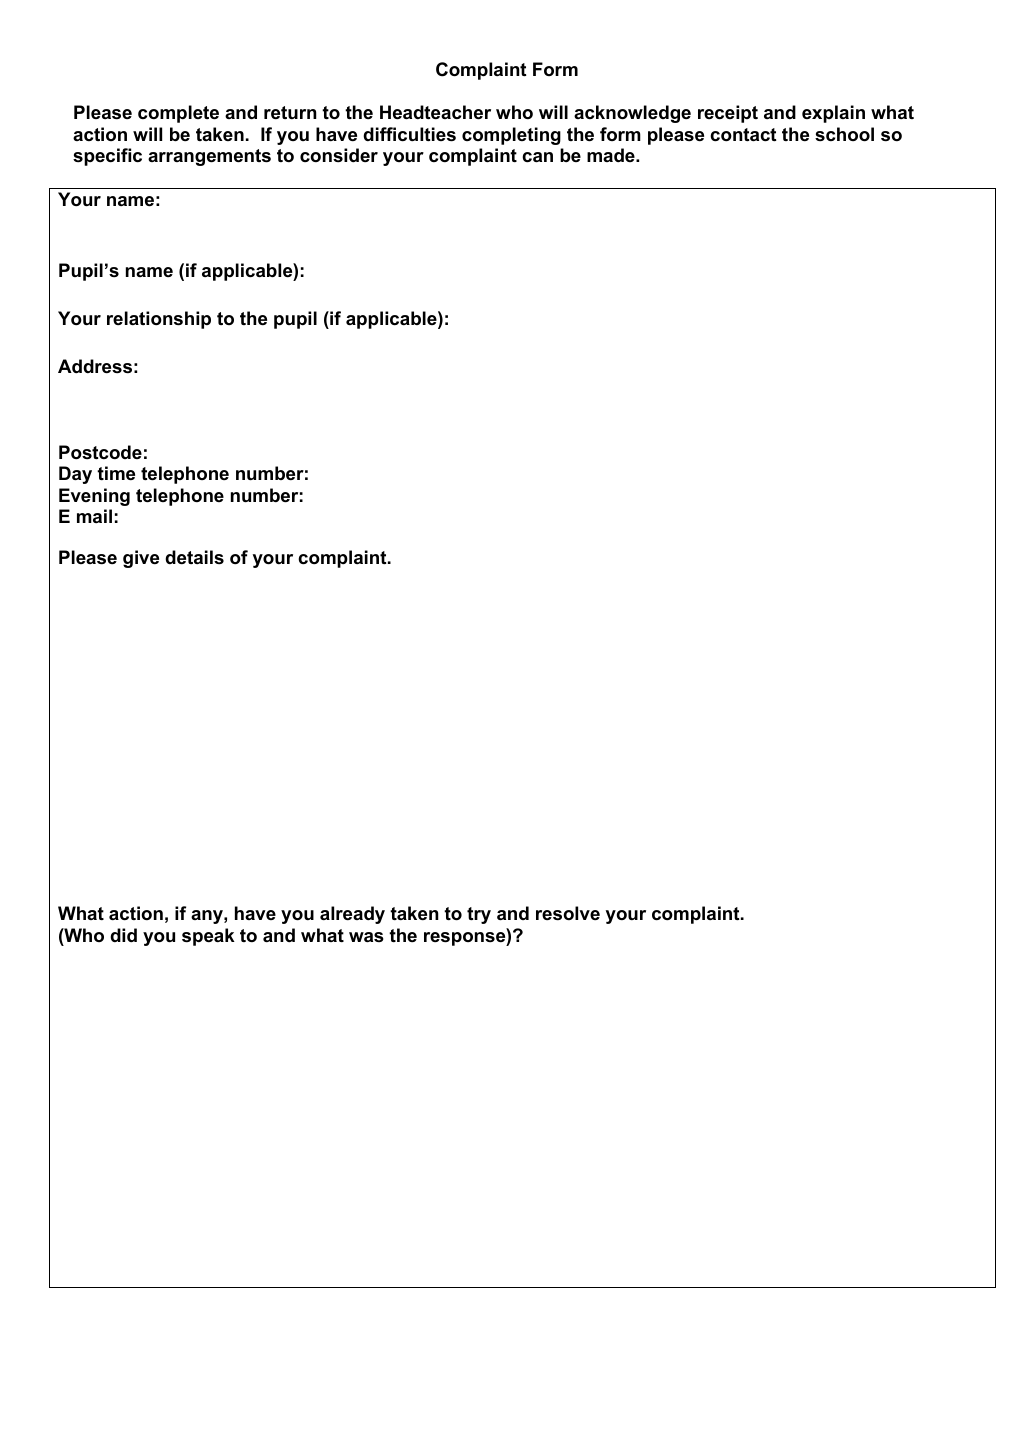 This screenshot has height=1431, width=1012. Describe the element at coordinates (178, 114) in the screenshot. I see `complete` at that location.
